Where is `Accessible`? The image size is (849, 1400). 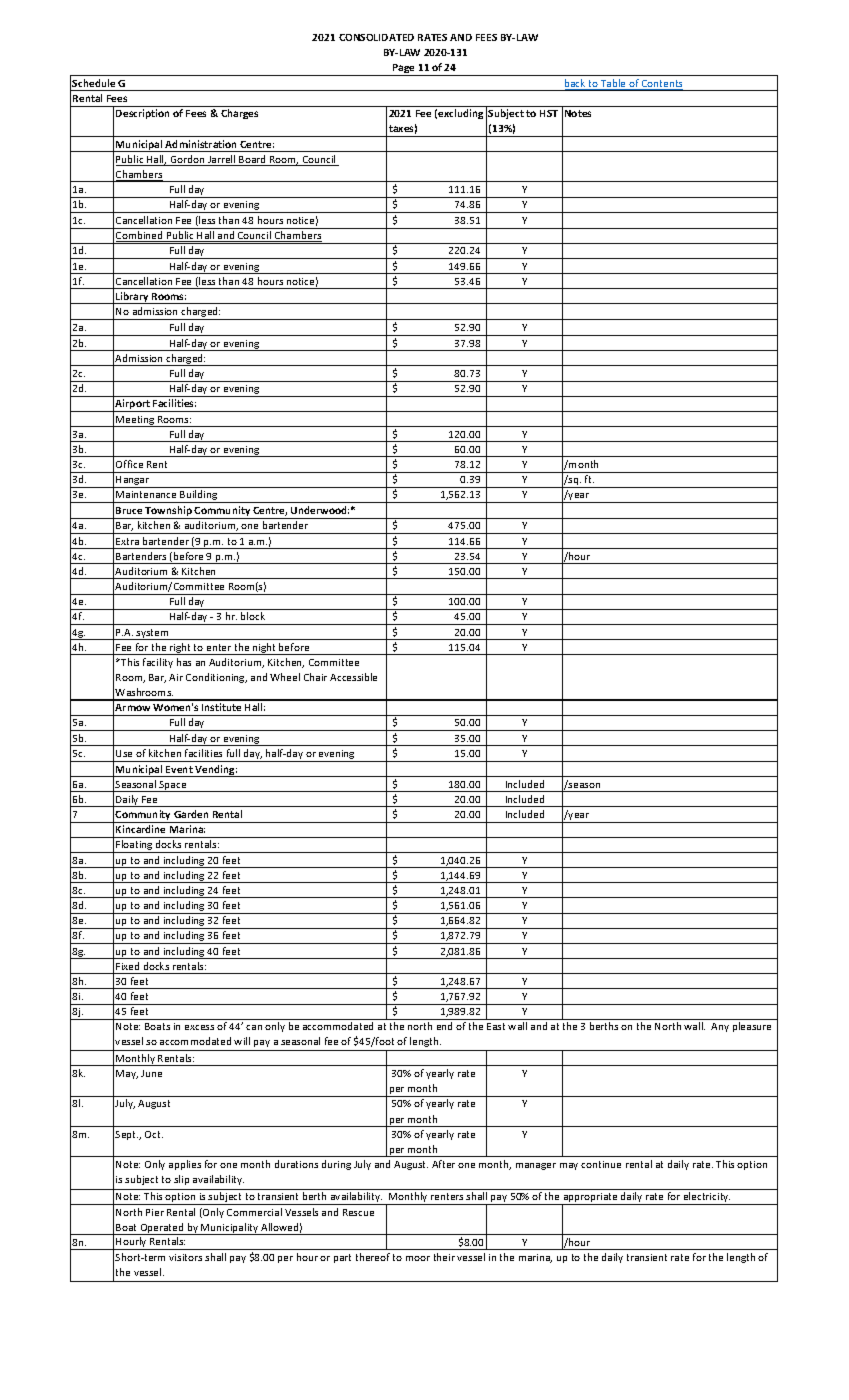
Accessible is located at coordinates (353, 677).
